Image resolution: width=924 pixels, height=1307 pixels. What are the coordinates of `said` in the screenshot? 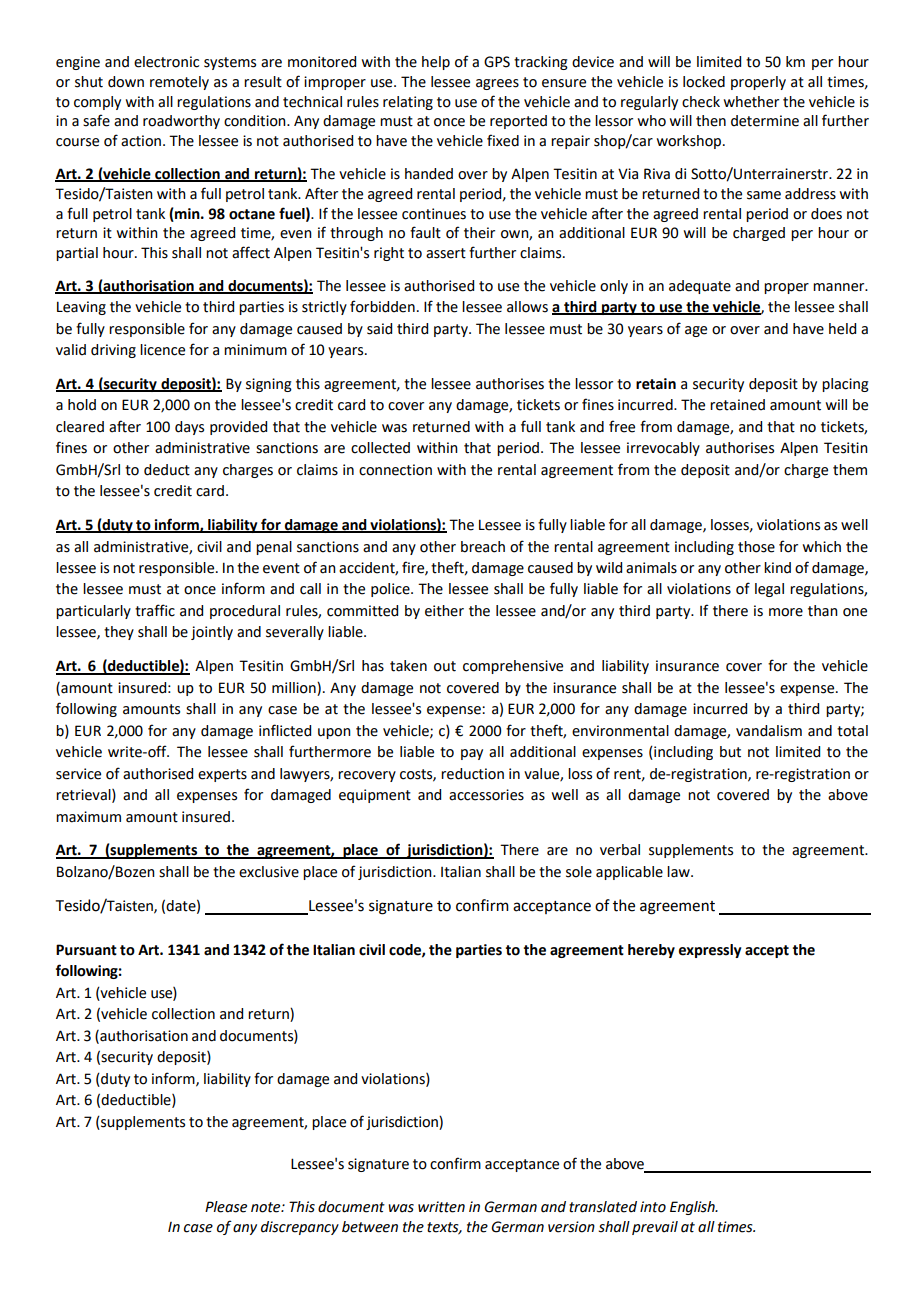 It's located at (379, 329).
